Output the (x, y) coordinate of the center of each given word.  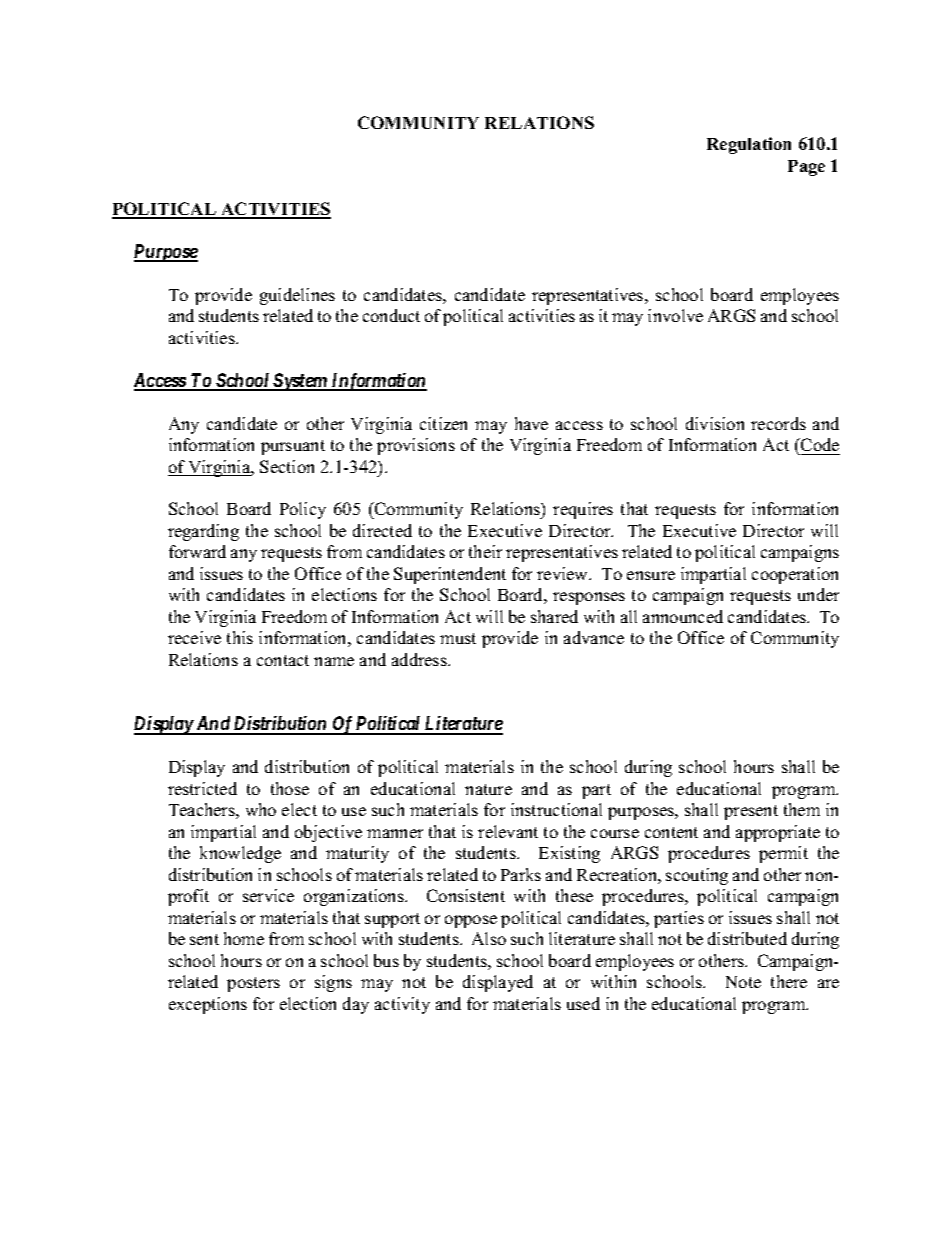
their (485, 551)
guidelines (297, 296)
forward (197, 551)
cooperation (795, 575)
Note (743, 982)
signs (333, 983)
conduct (391, 315)
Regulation (749, 145)
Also (489, 938)
